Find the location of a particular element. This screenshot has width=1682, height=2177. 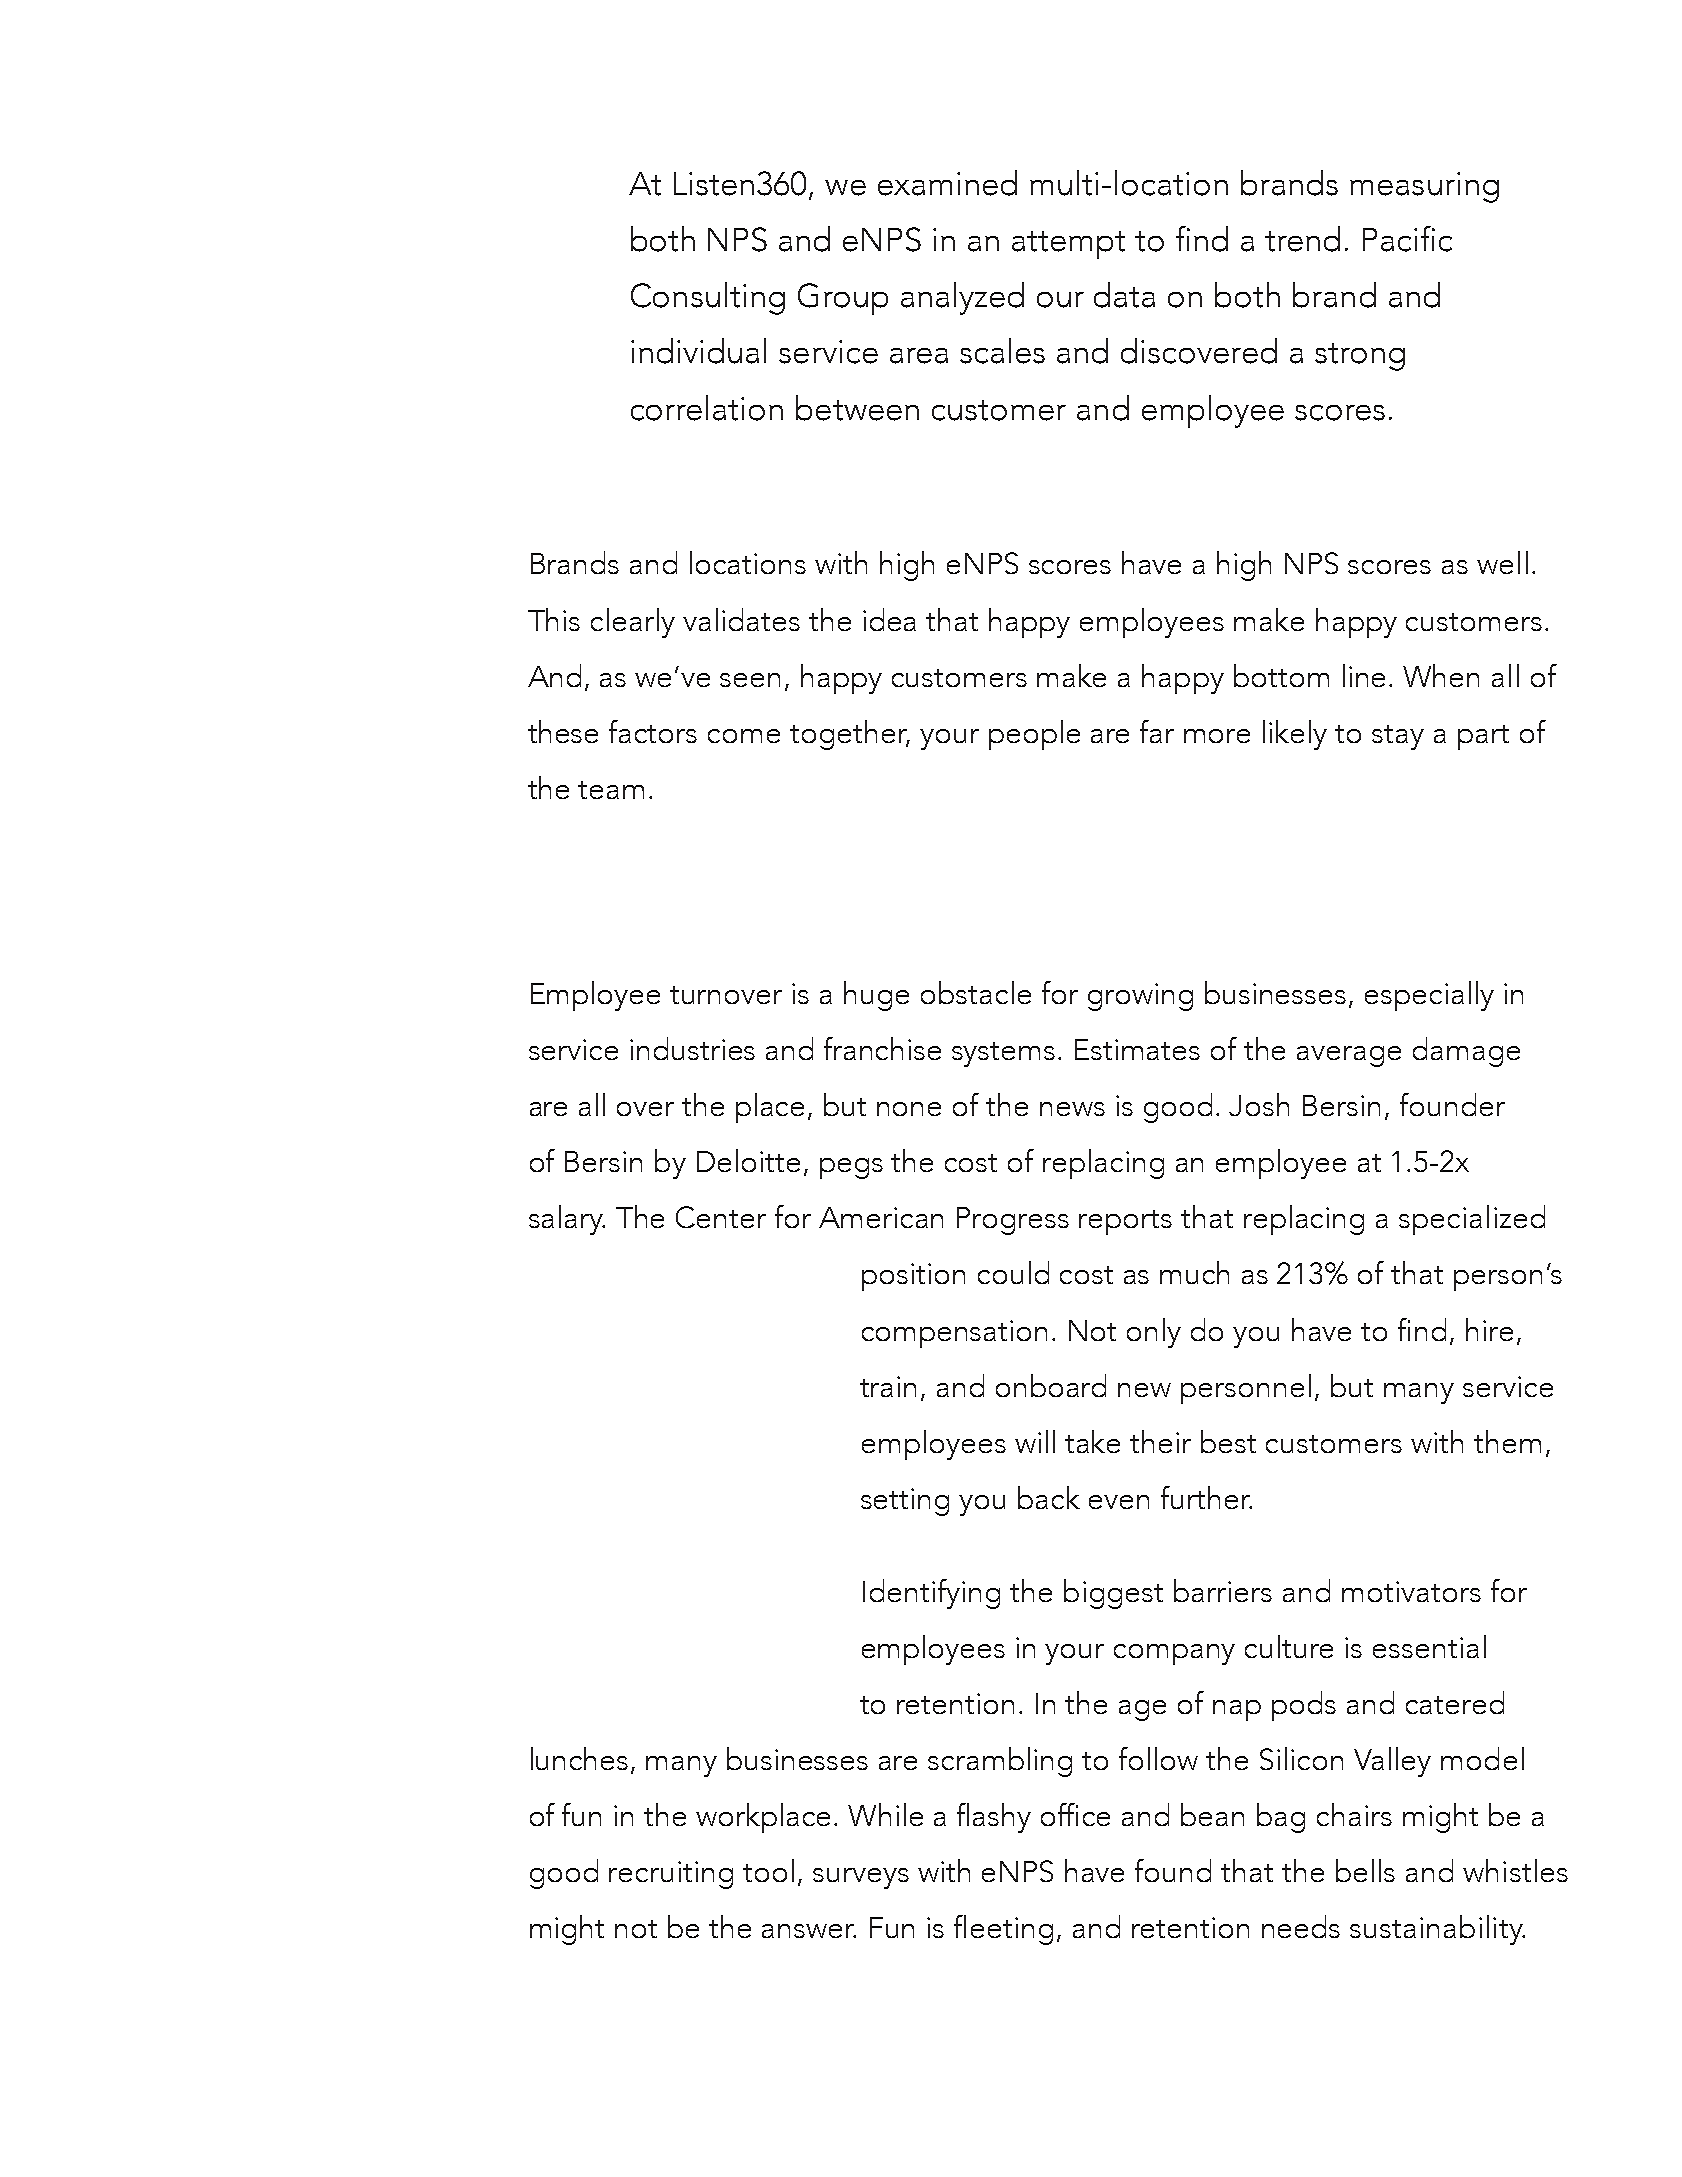

average is located at coordinates (1349, 1056).
